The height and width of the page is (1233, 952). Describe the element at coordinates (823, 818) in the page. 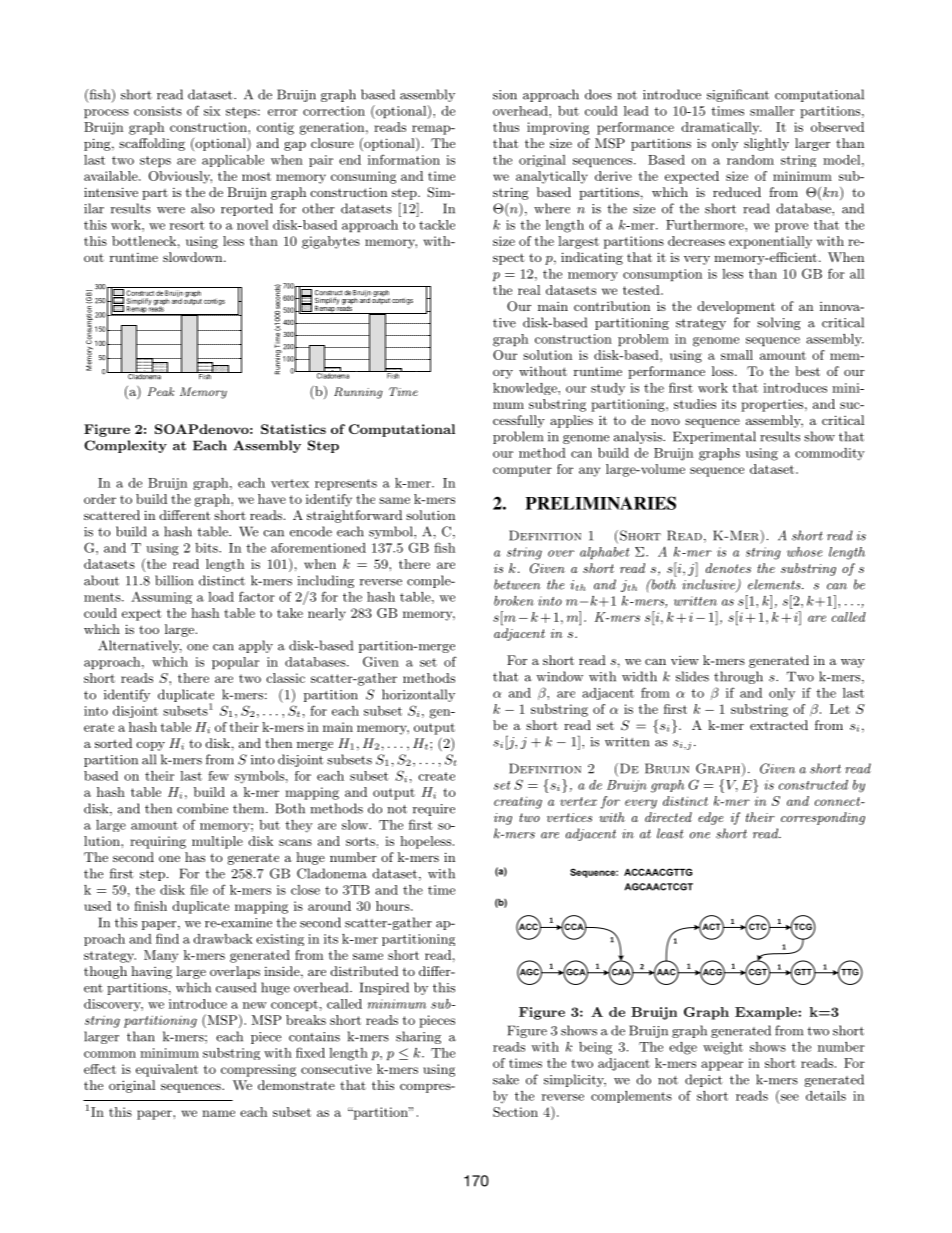

I see `corresponding` at that location.
